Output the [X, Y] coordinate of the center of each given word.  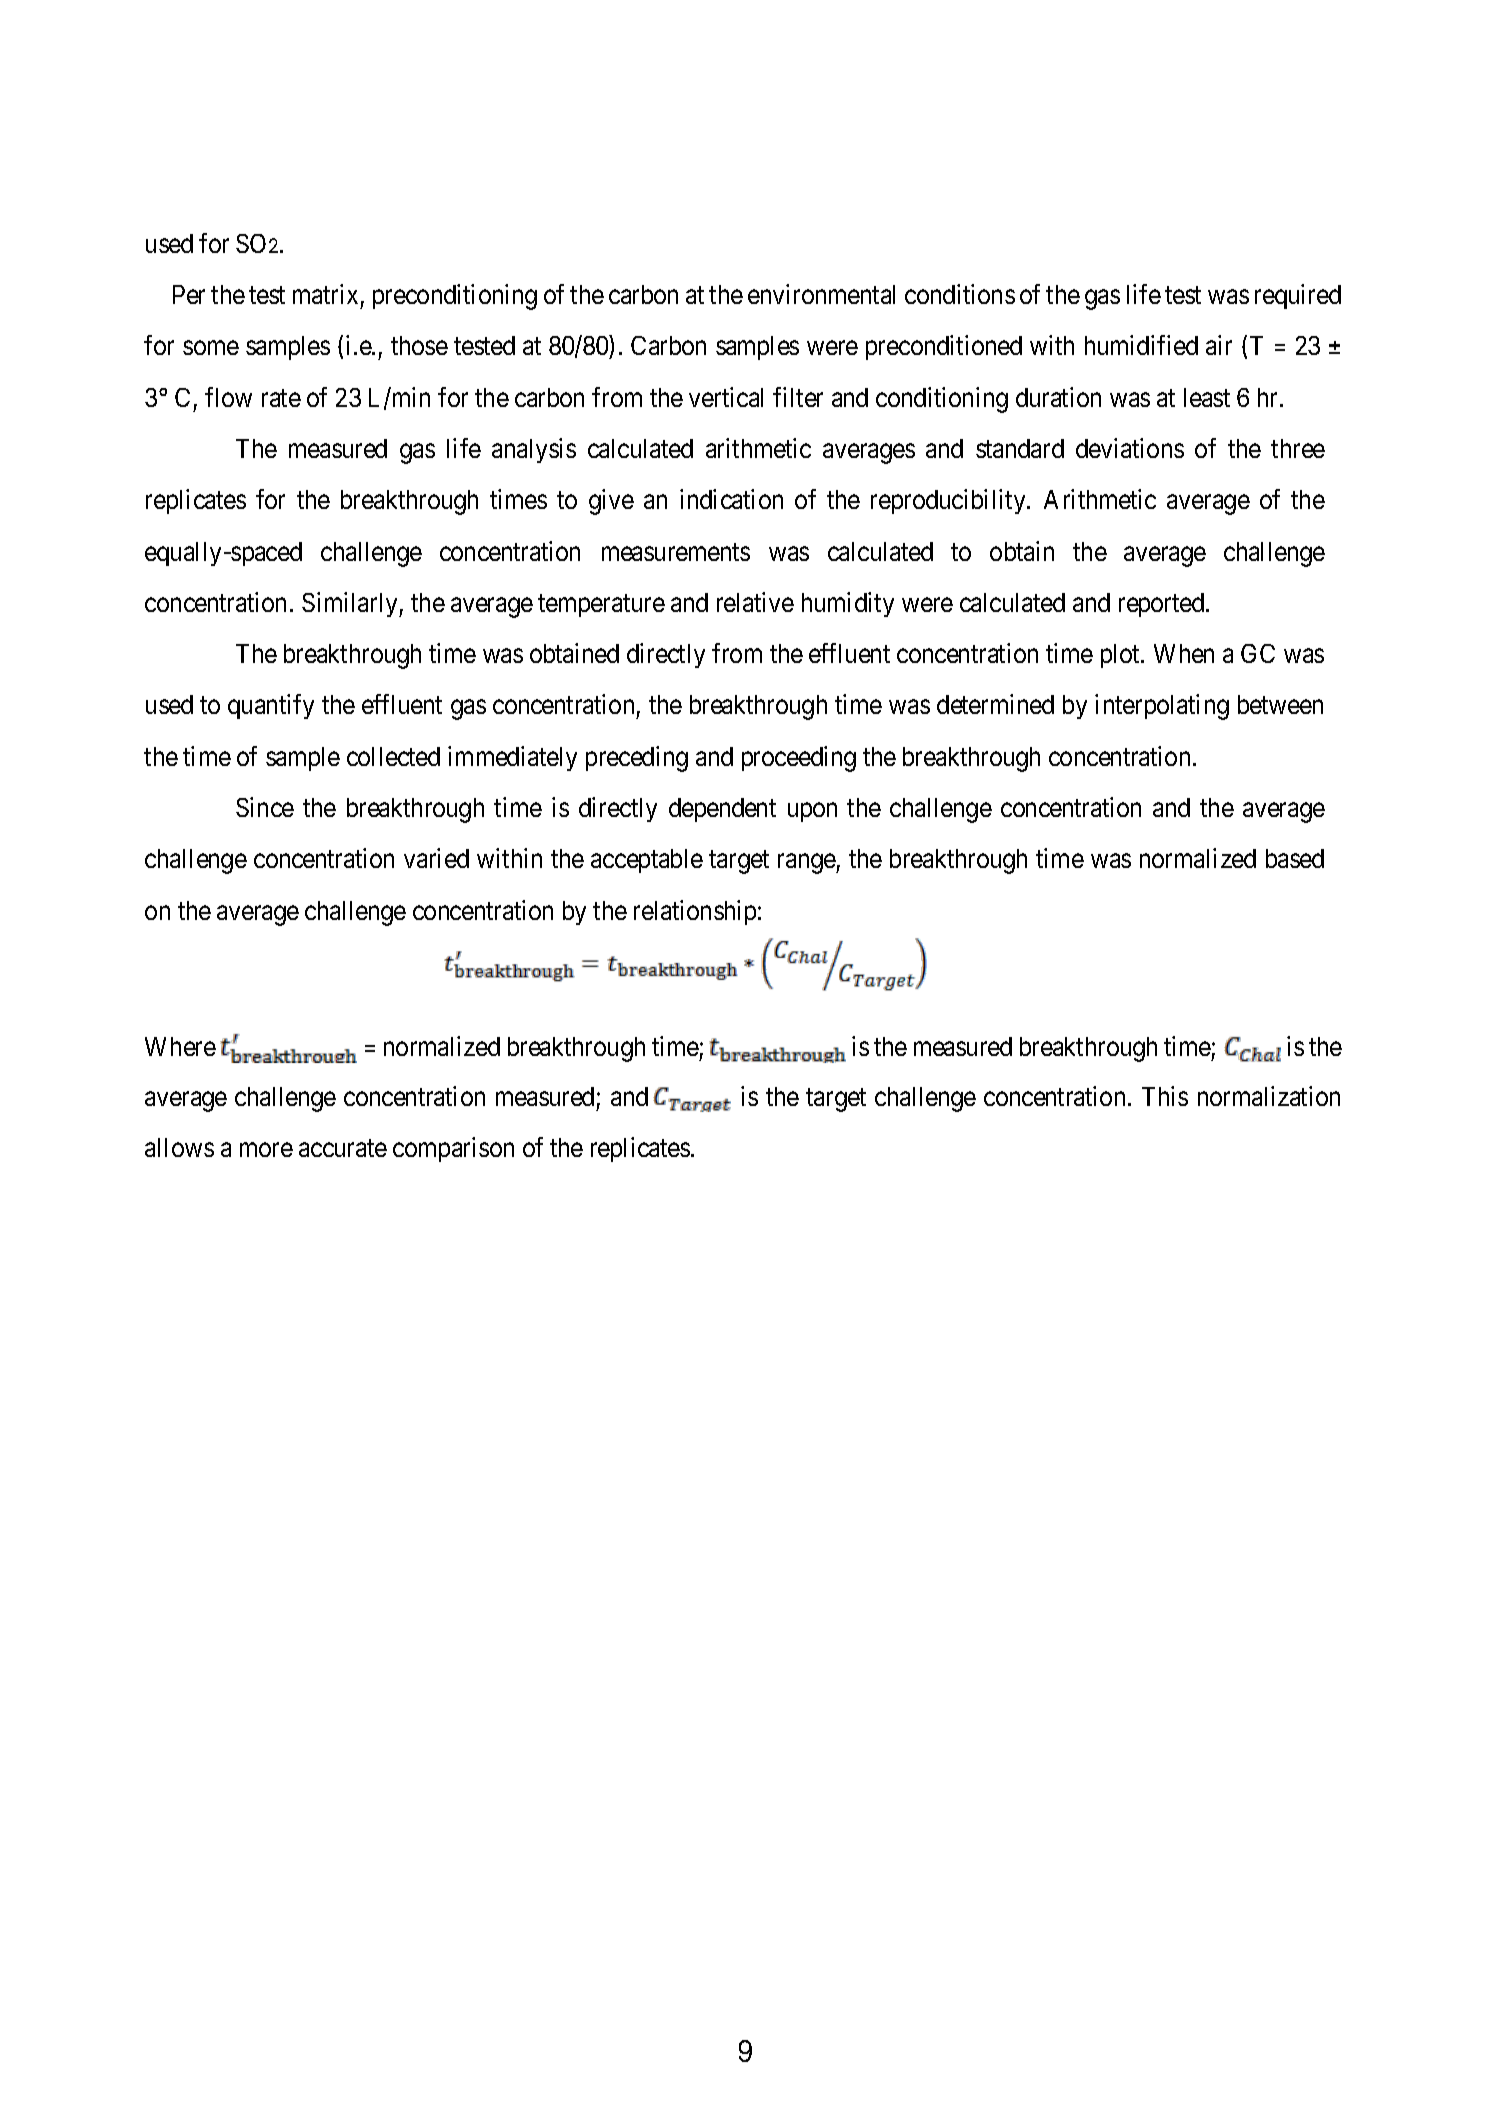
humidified [1141, 345]
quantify [271, 706]
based [1295, 858]
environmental [821, 294]
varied [436, 858]
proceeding [799, 759]
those [419, 345]
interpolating [1162, 707]
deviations [1130, 448]
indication [731, 499]
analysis [534, 450]
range [807, 864]
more [266, 1150]
